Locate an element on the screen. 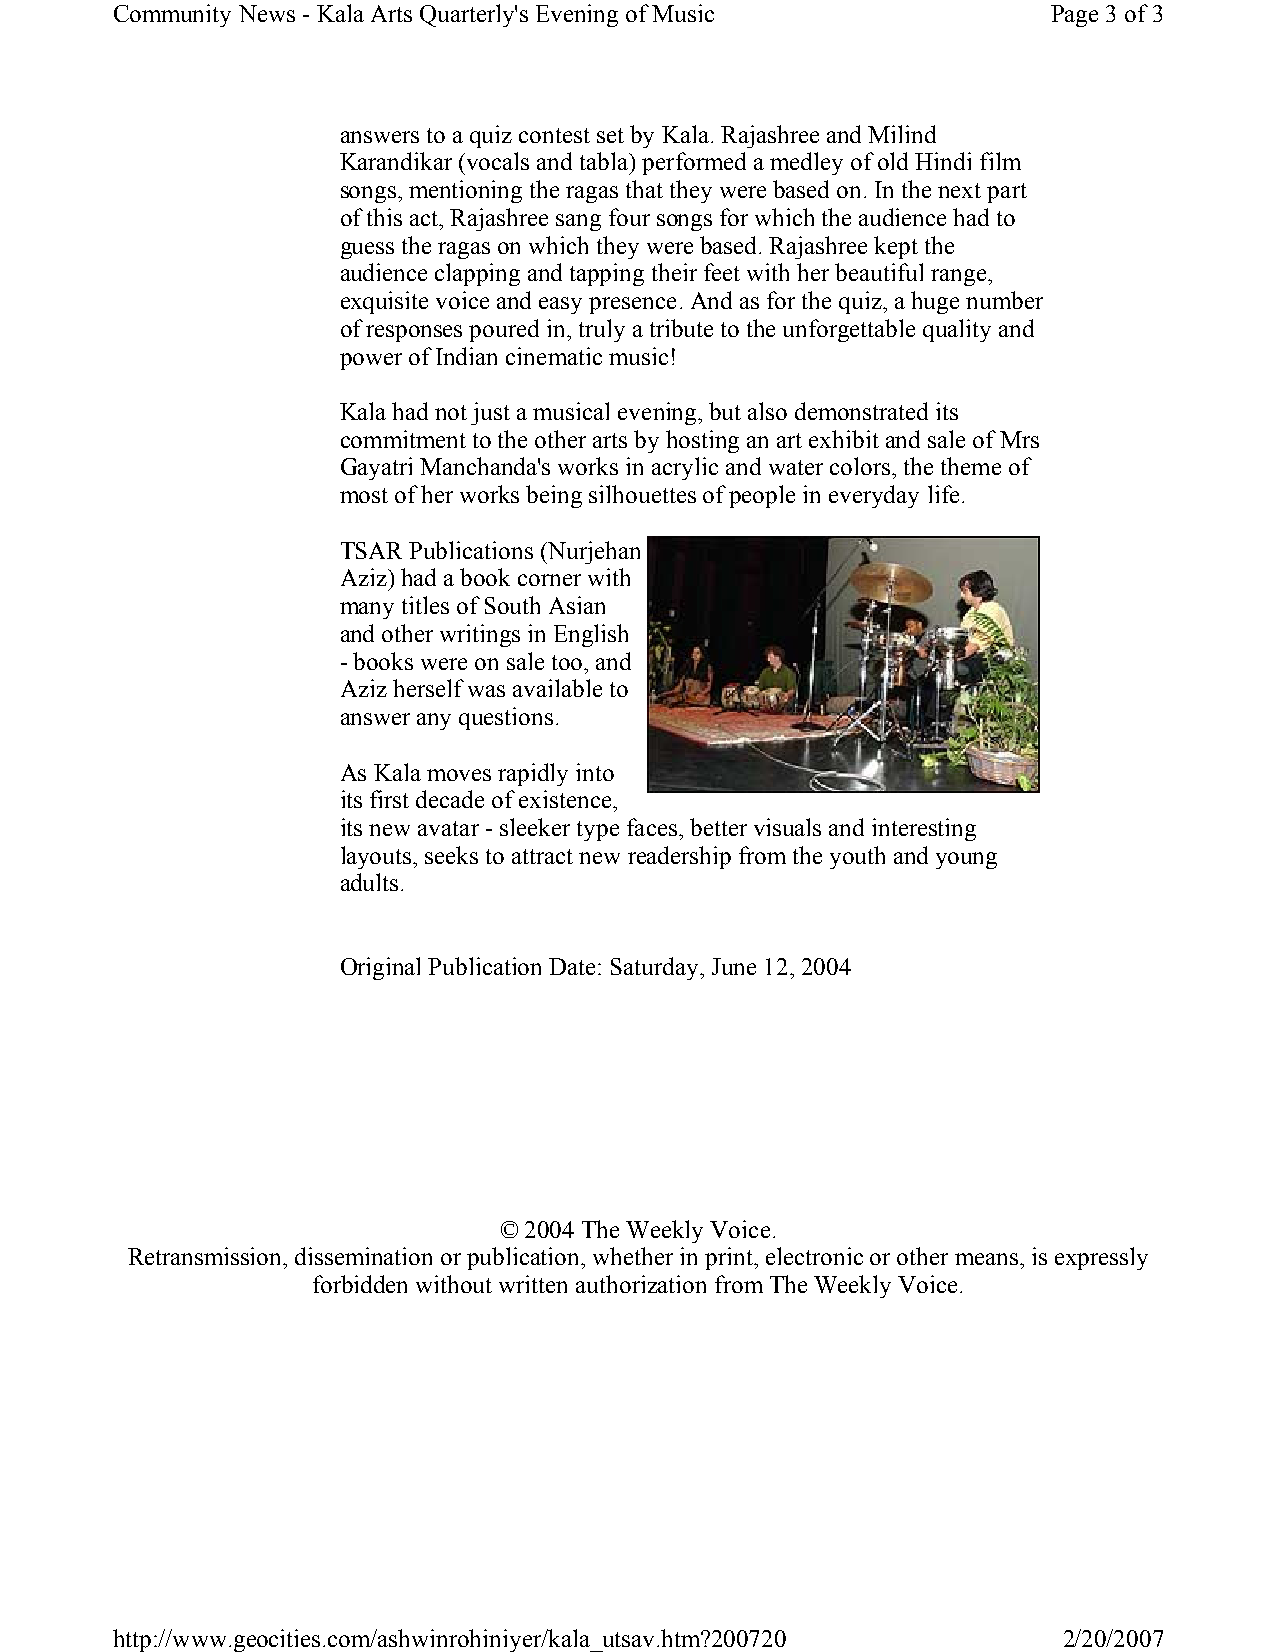  means is located at coordinates (988, 1259).
